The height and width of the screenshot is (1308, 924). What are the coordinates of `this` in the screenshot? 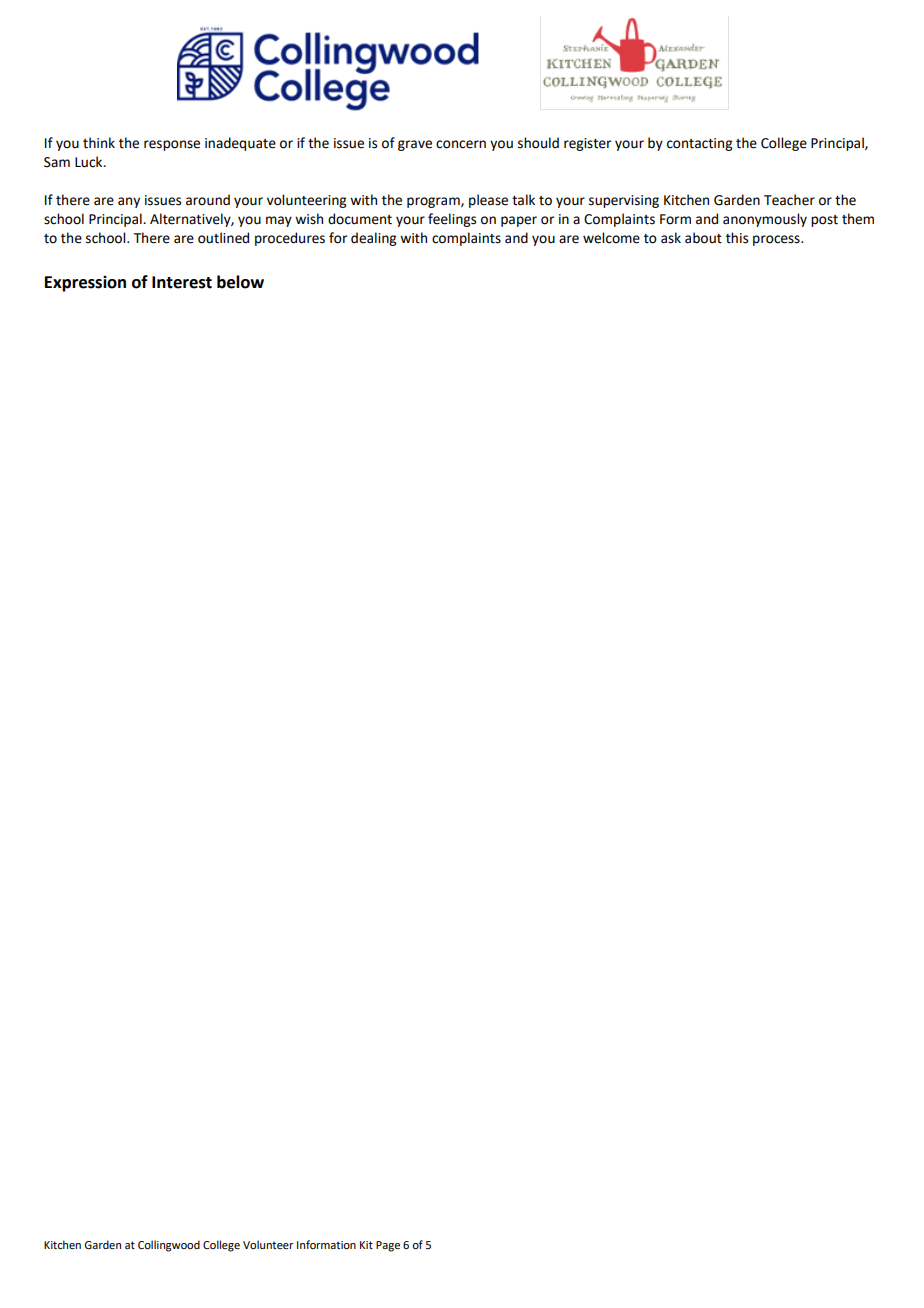 It's located at (737, 238).
